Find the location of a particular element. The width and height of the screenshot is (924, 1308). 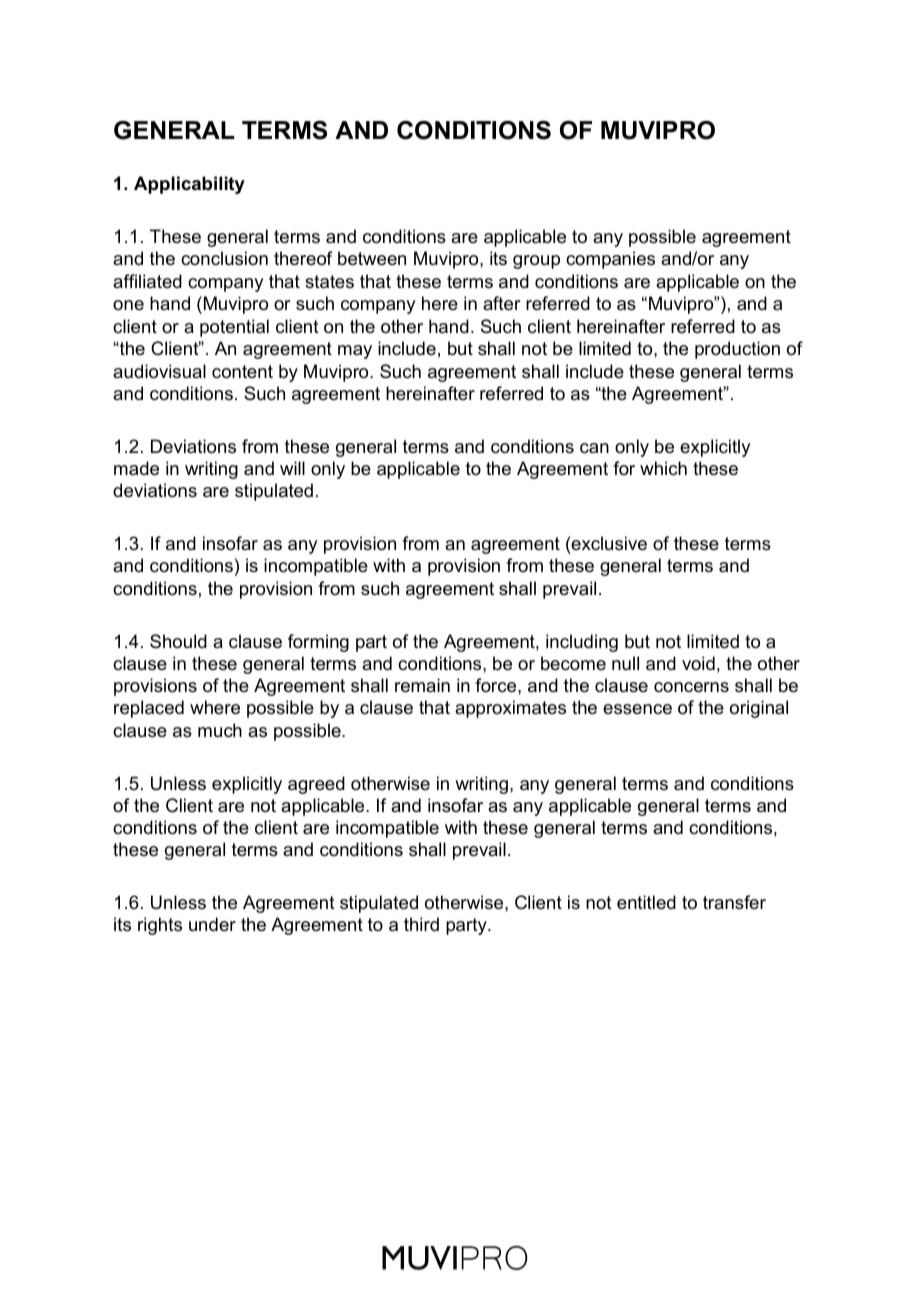

made is located at coordinates (136, 468).
